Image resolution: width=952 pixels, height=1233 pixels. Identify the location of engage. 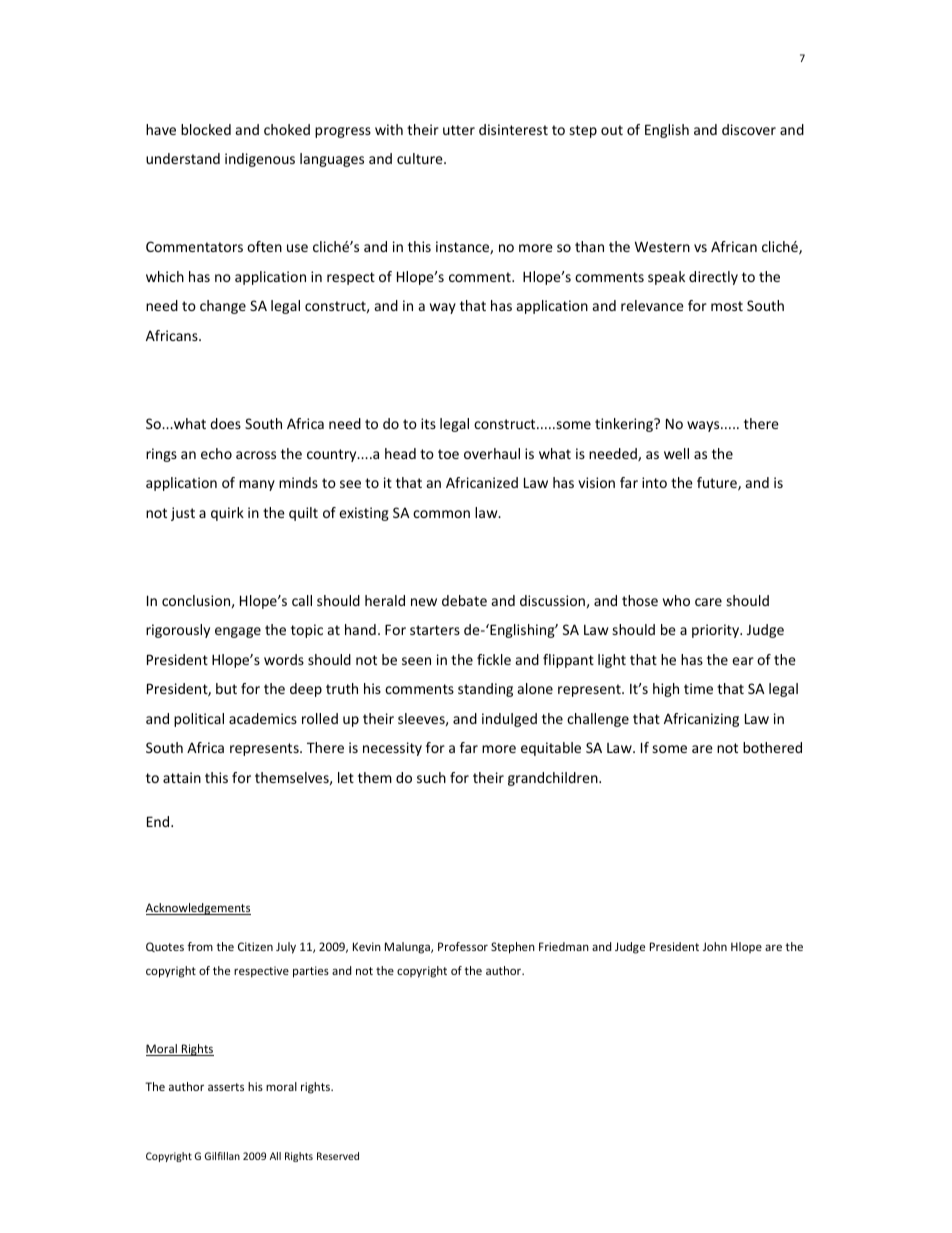
(238, 632).
